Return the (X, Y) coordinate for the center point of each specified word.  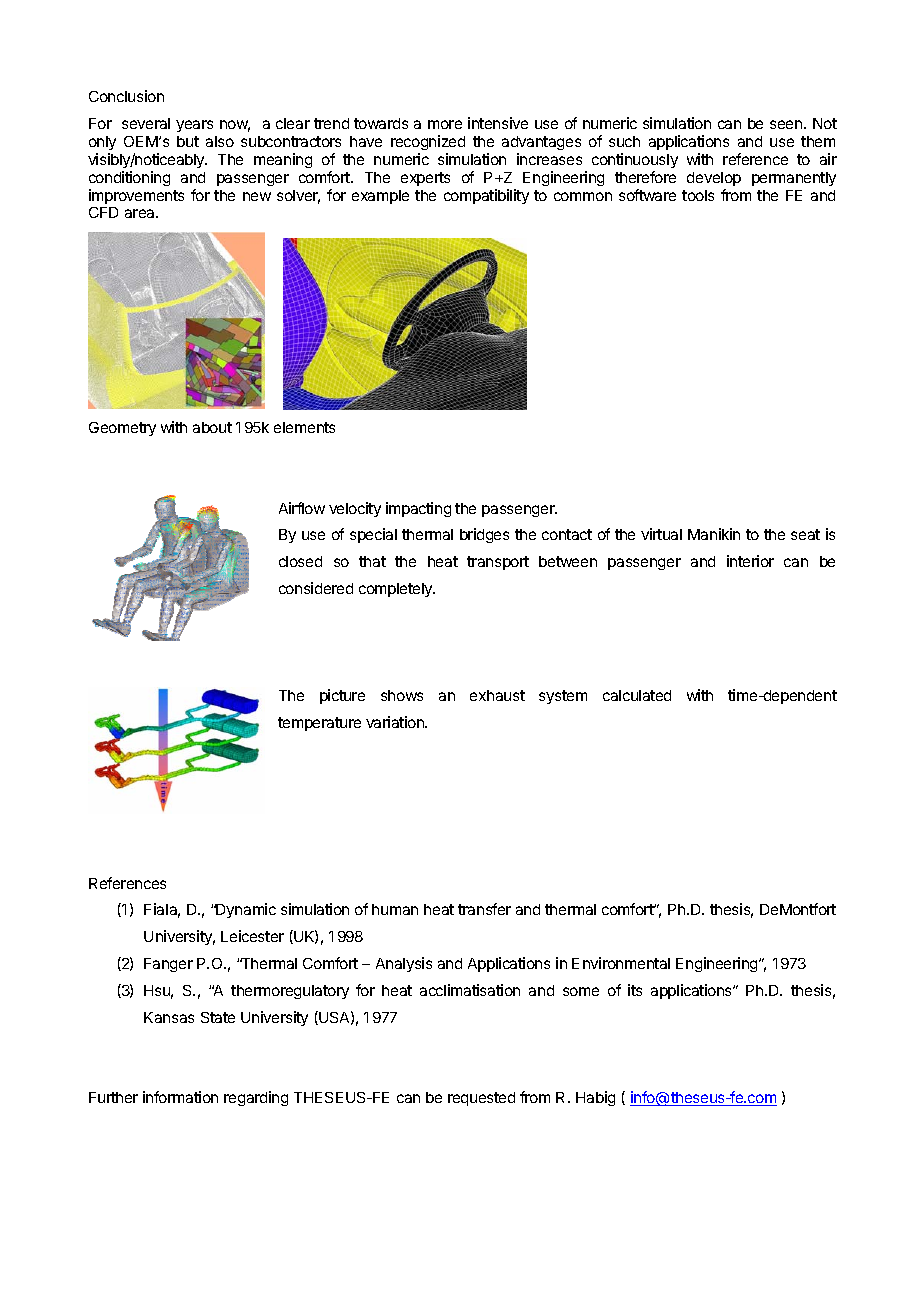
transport (498, 563)
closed (300, 561)
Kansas (169, 1017)
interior (750, 561)
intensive (498, 123)
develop (714, 179)
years (194, 126)
